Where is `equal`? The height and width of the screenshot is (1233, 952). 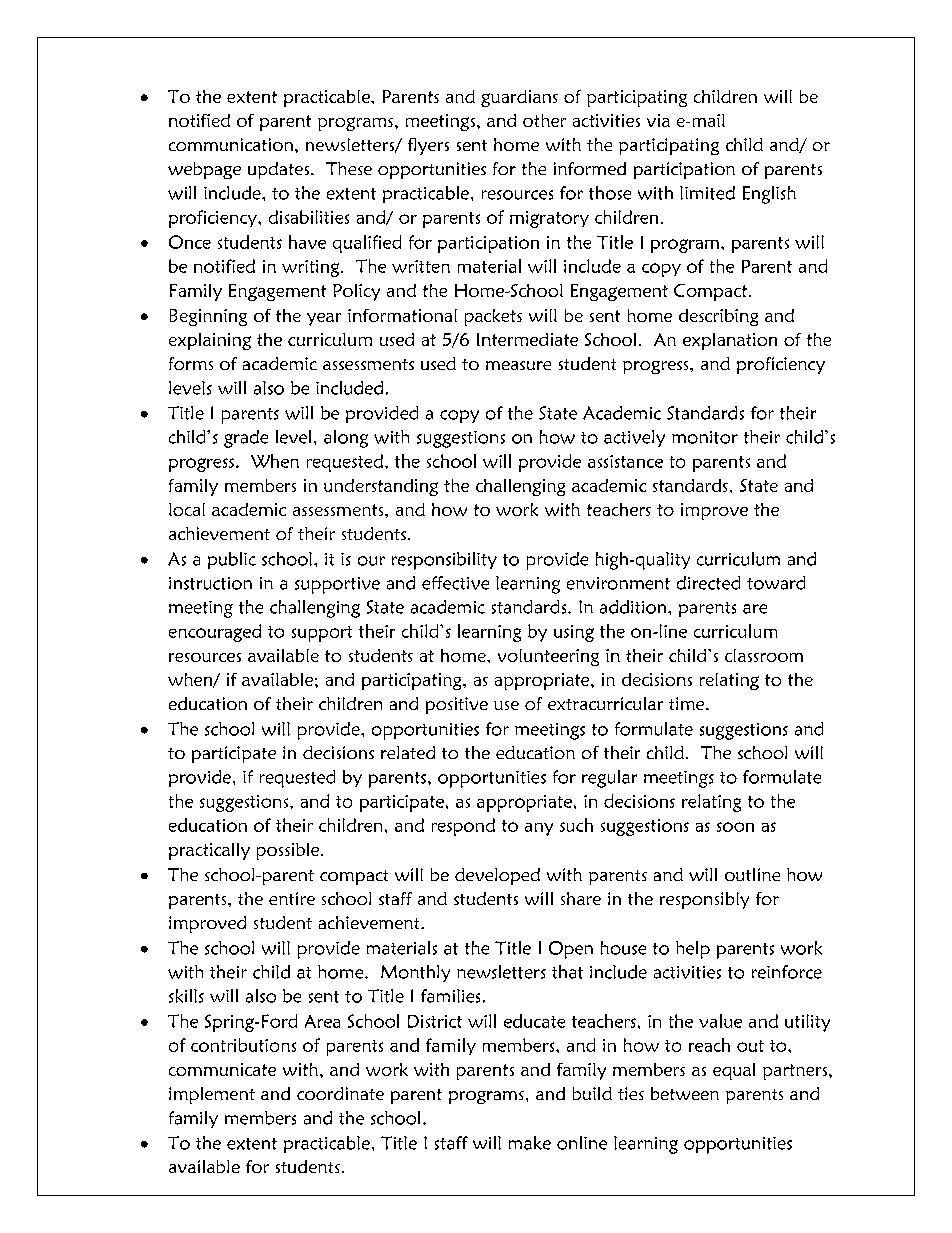
equal is located at coordinates (734, 1071).
